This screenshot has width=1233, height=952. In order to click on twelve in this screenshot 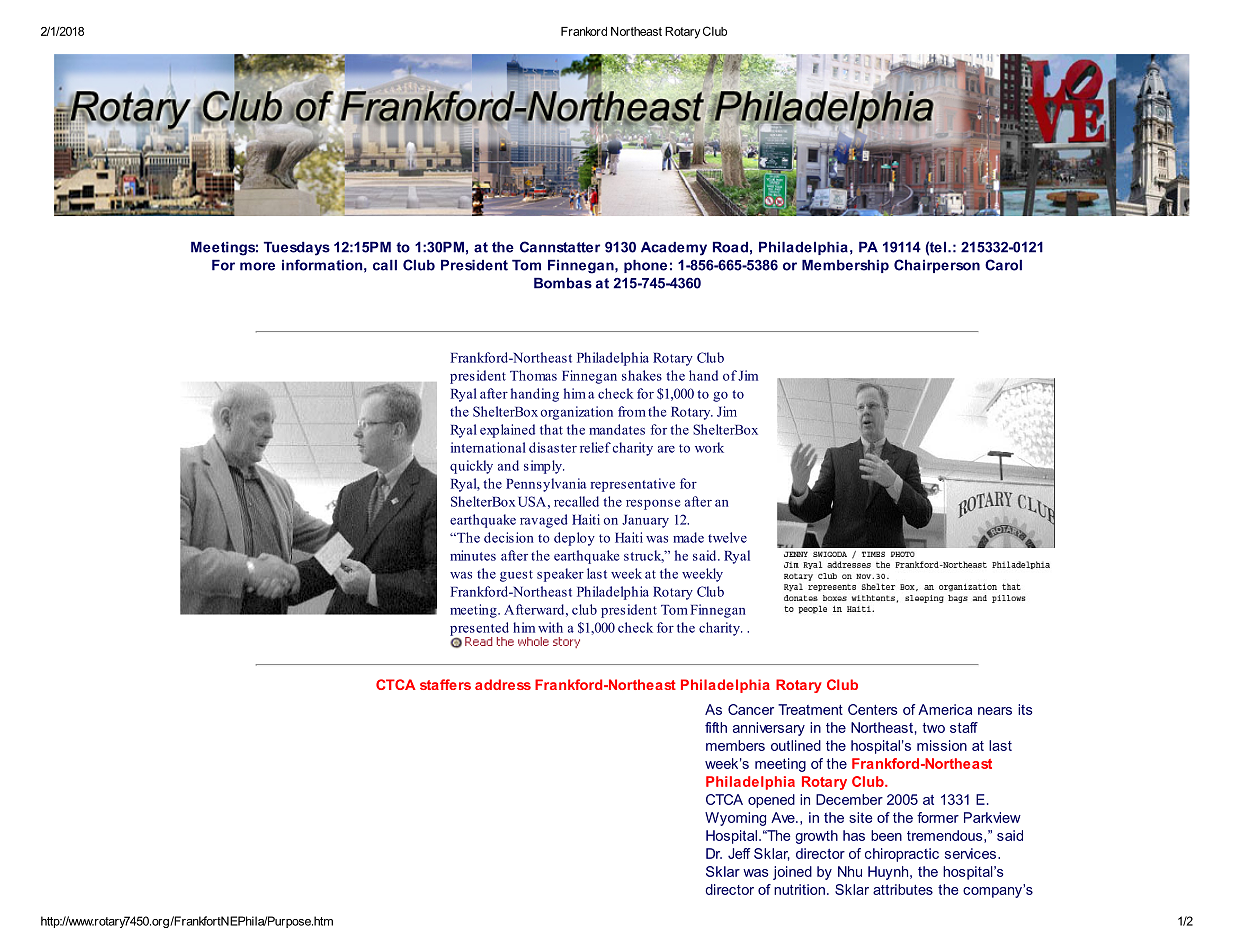, I will do `click(727, 537)`.
